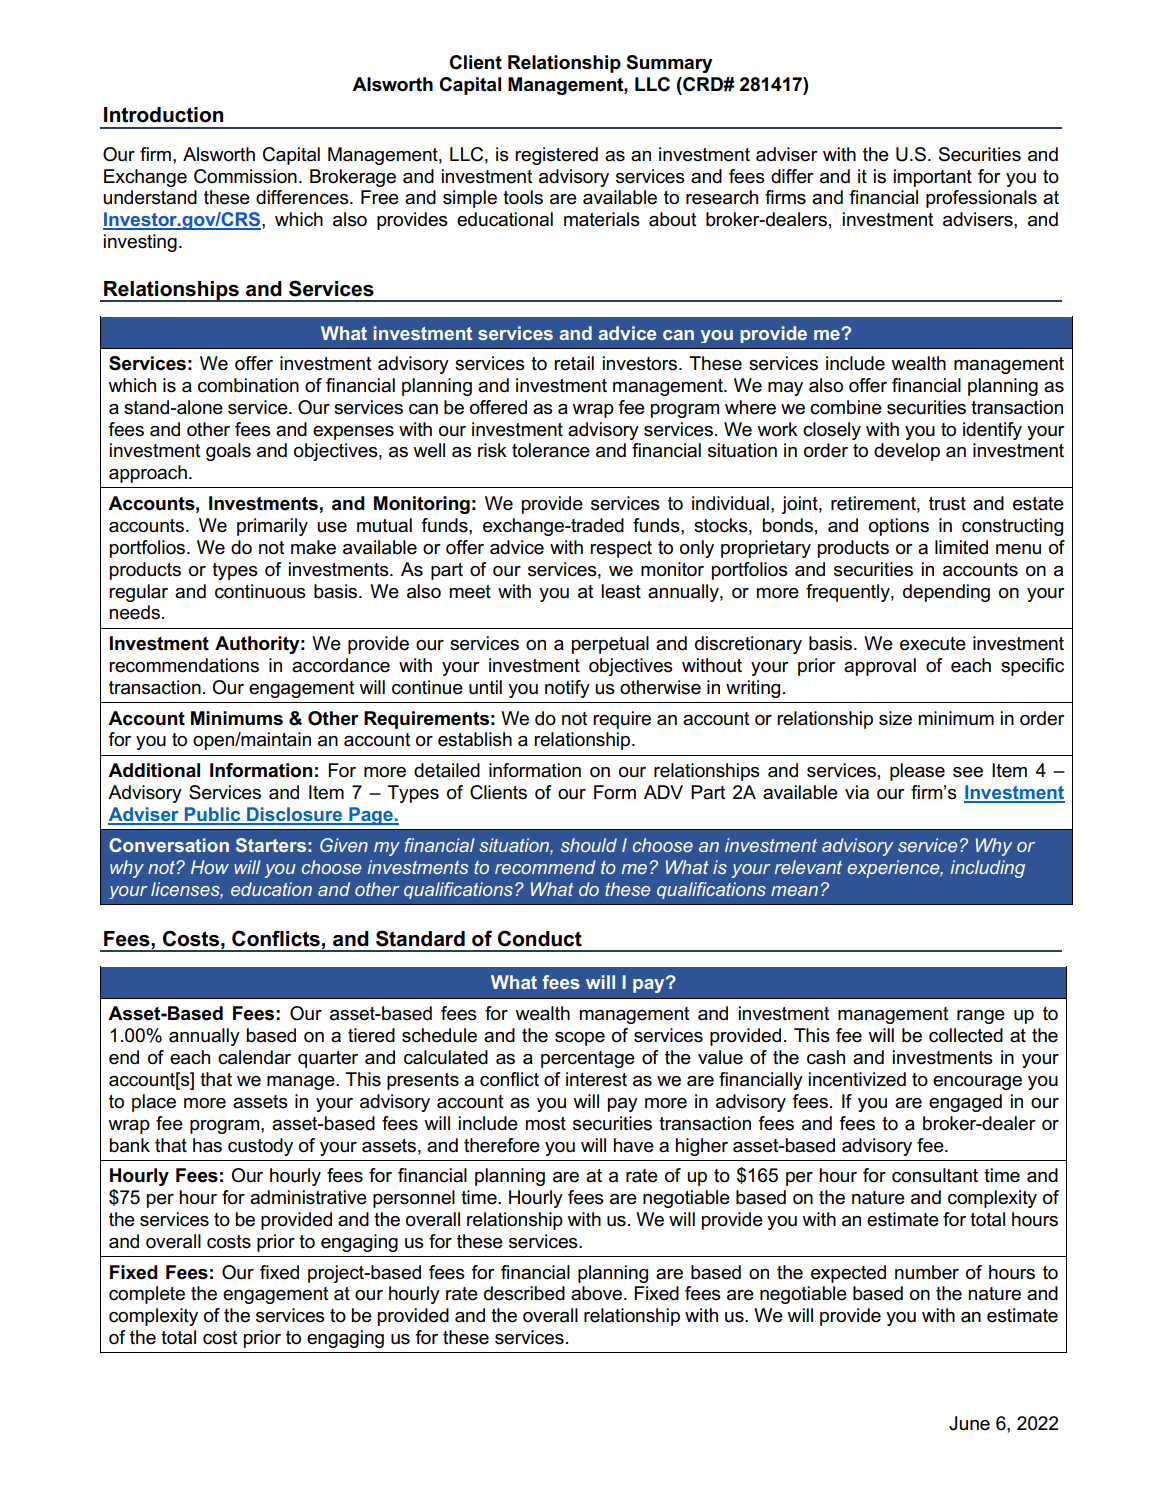 Image resolution: width=1161 pixels, height=1502 pixels. What do you see at coordinates (917, 772) in the screenshot?
I see `please` at bounding box center [917, 772].
